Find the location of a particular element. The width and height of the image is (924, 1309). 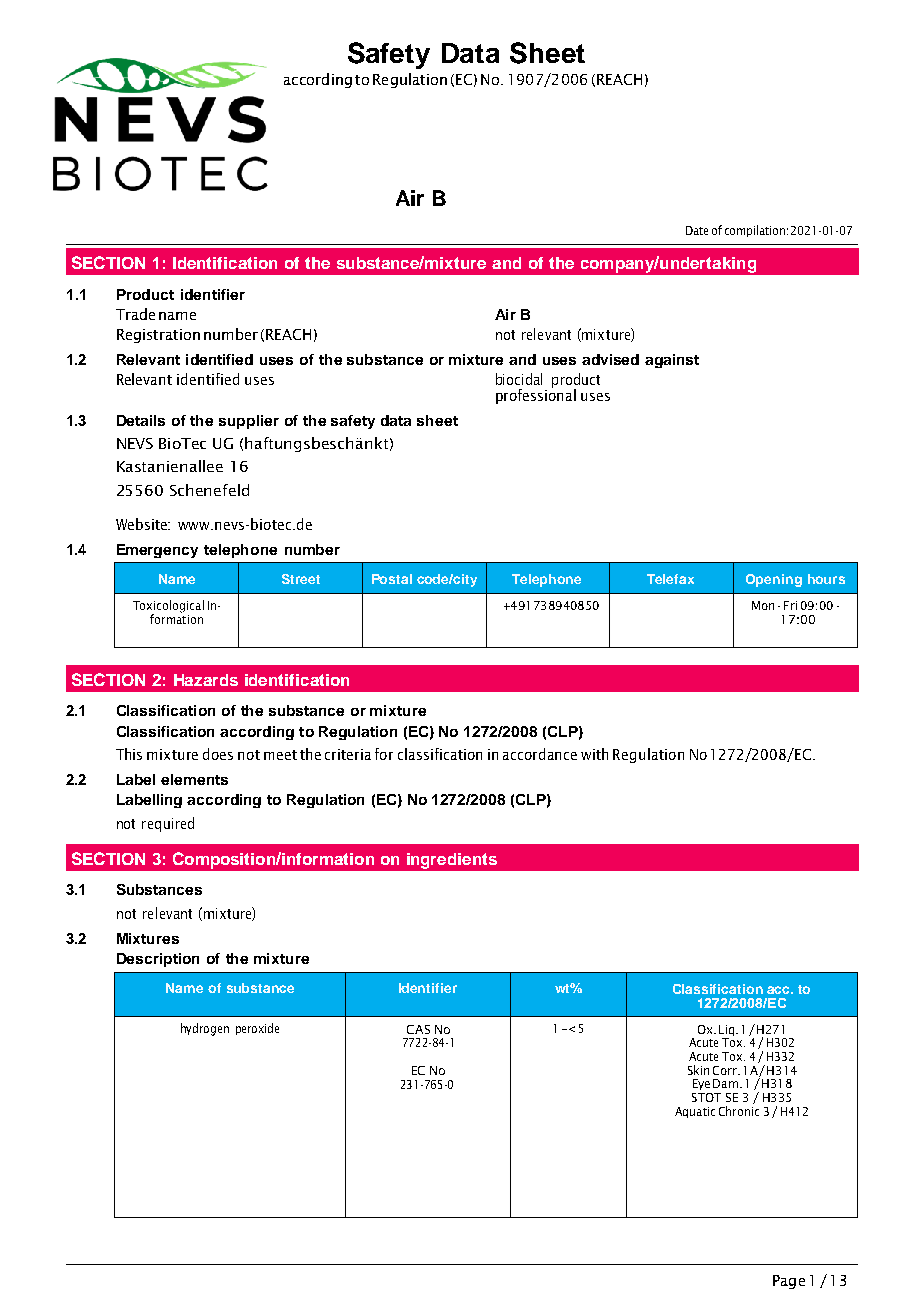

advised is located at coordinates (610, 359).
